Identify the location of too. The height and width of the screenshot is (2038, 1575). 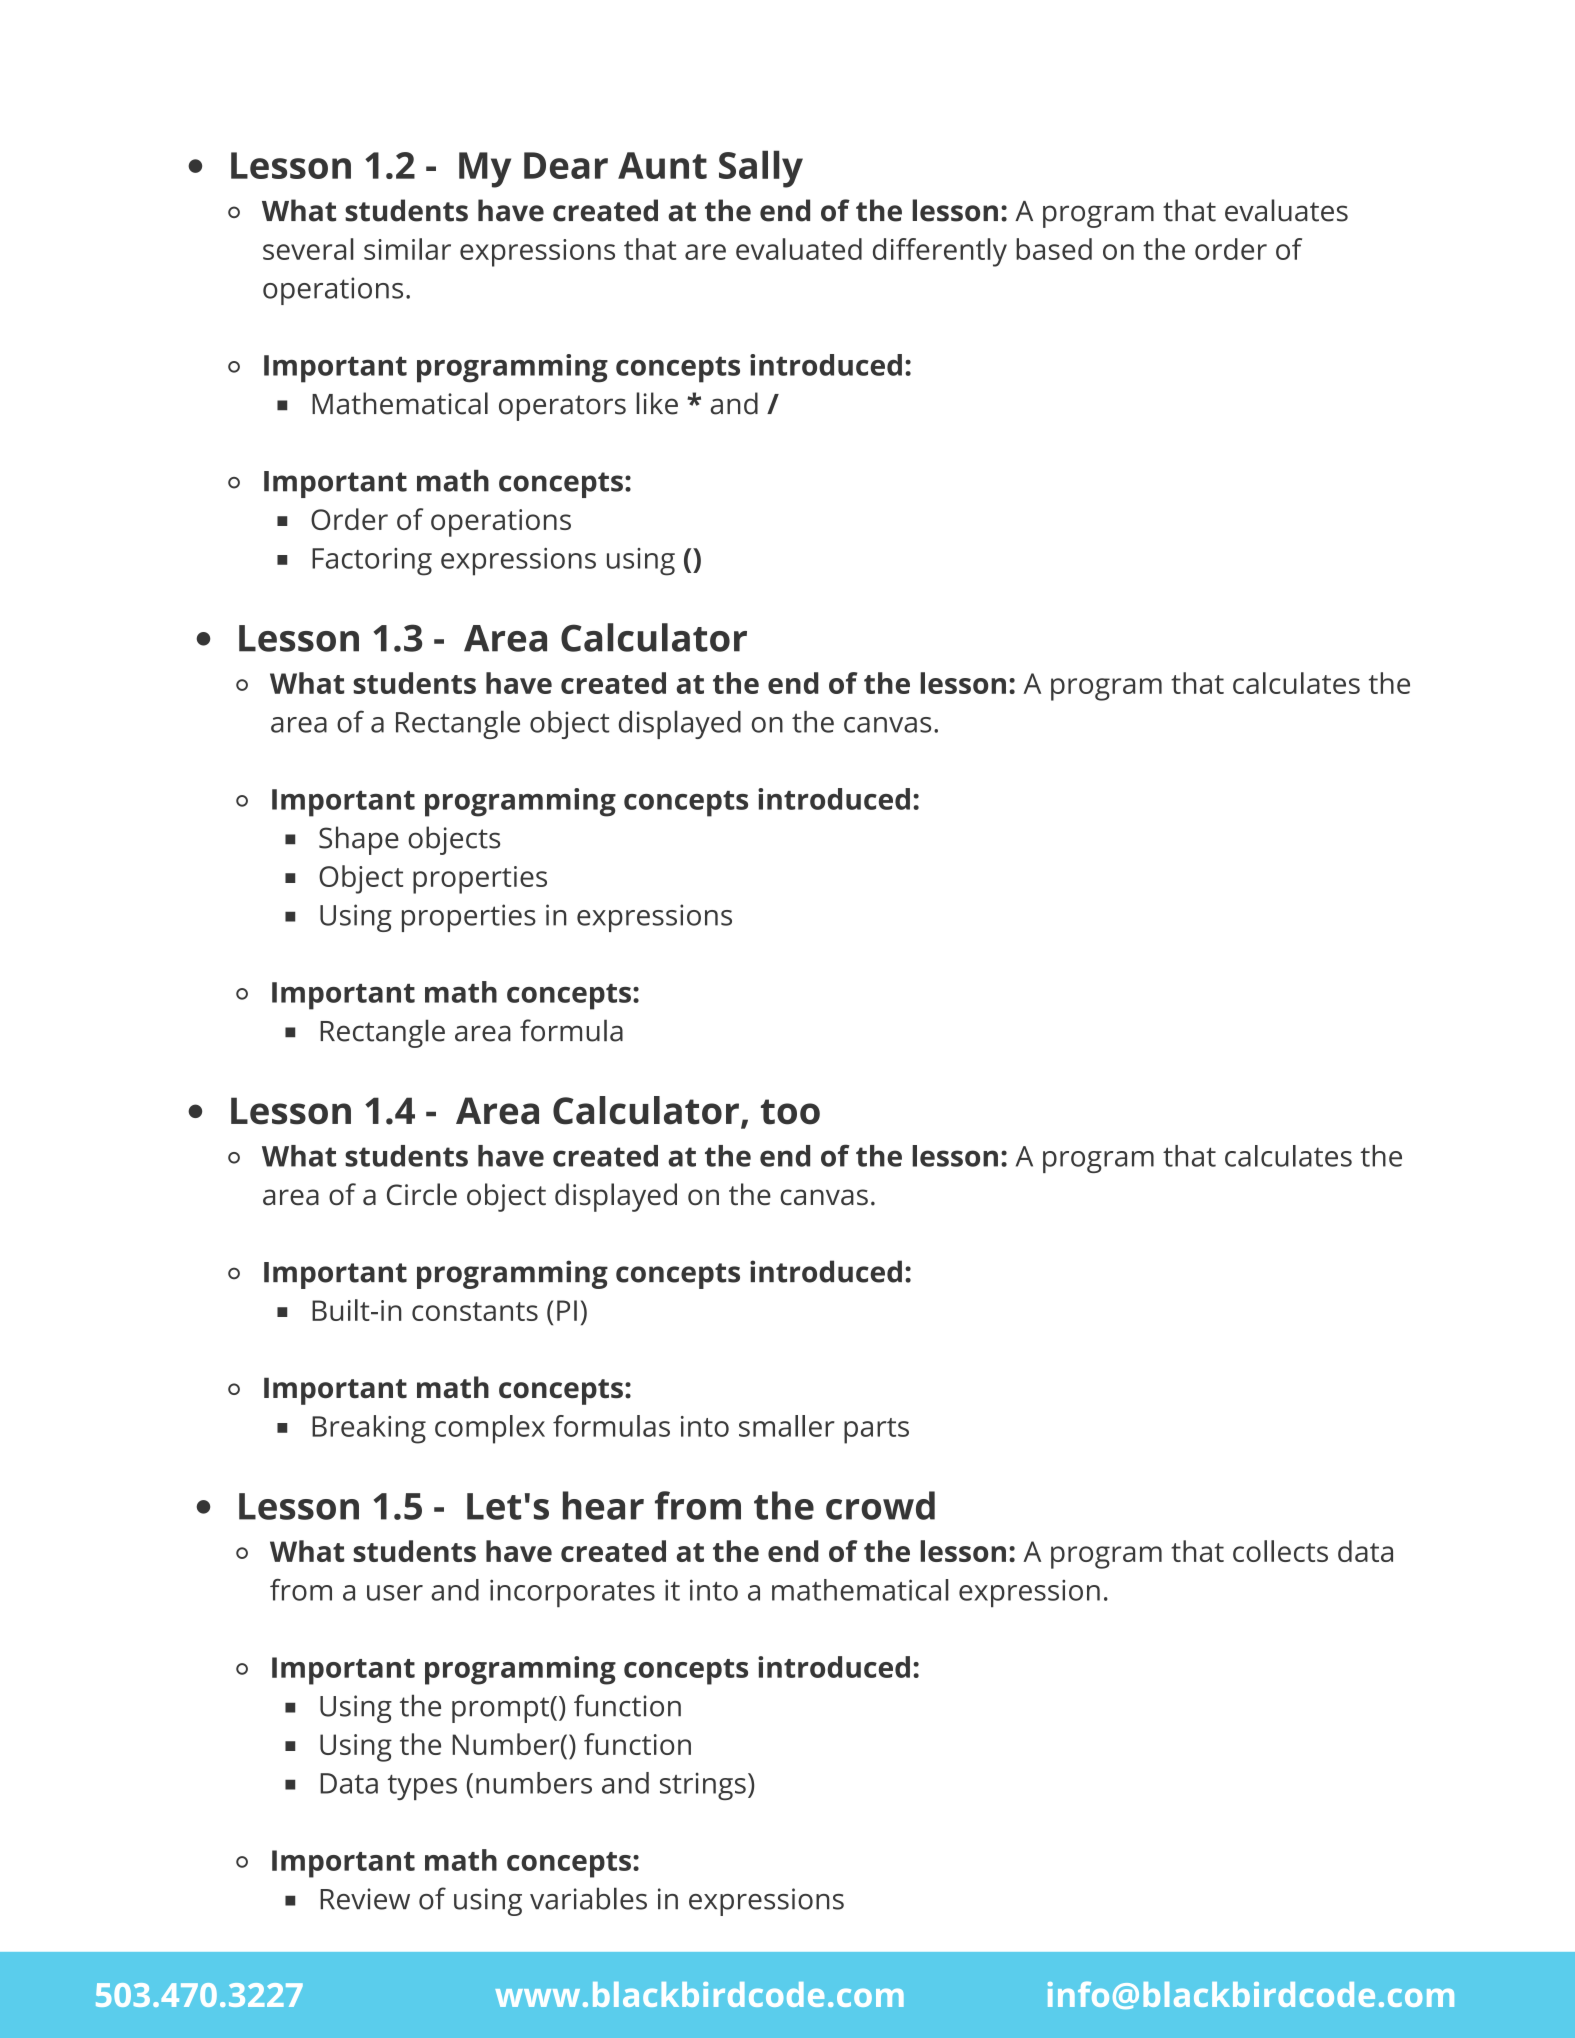
(790, 1112).
